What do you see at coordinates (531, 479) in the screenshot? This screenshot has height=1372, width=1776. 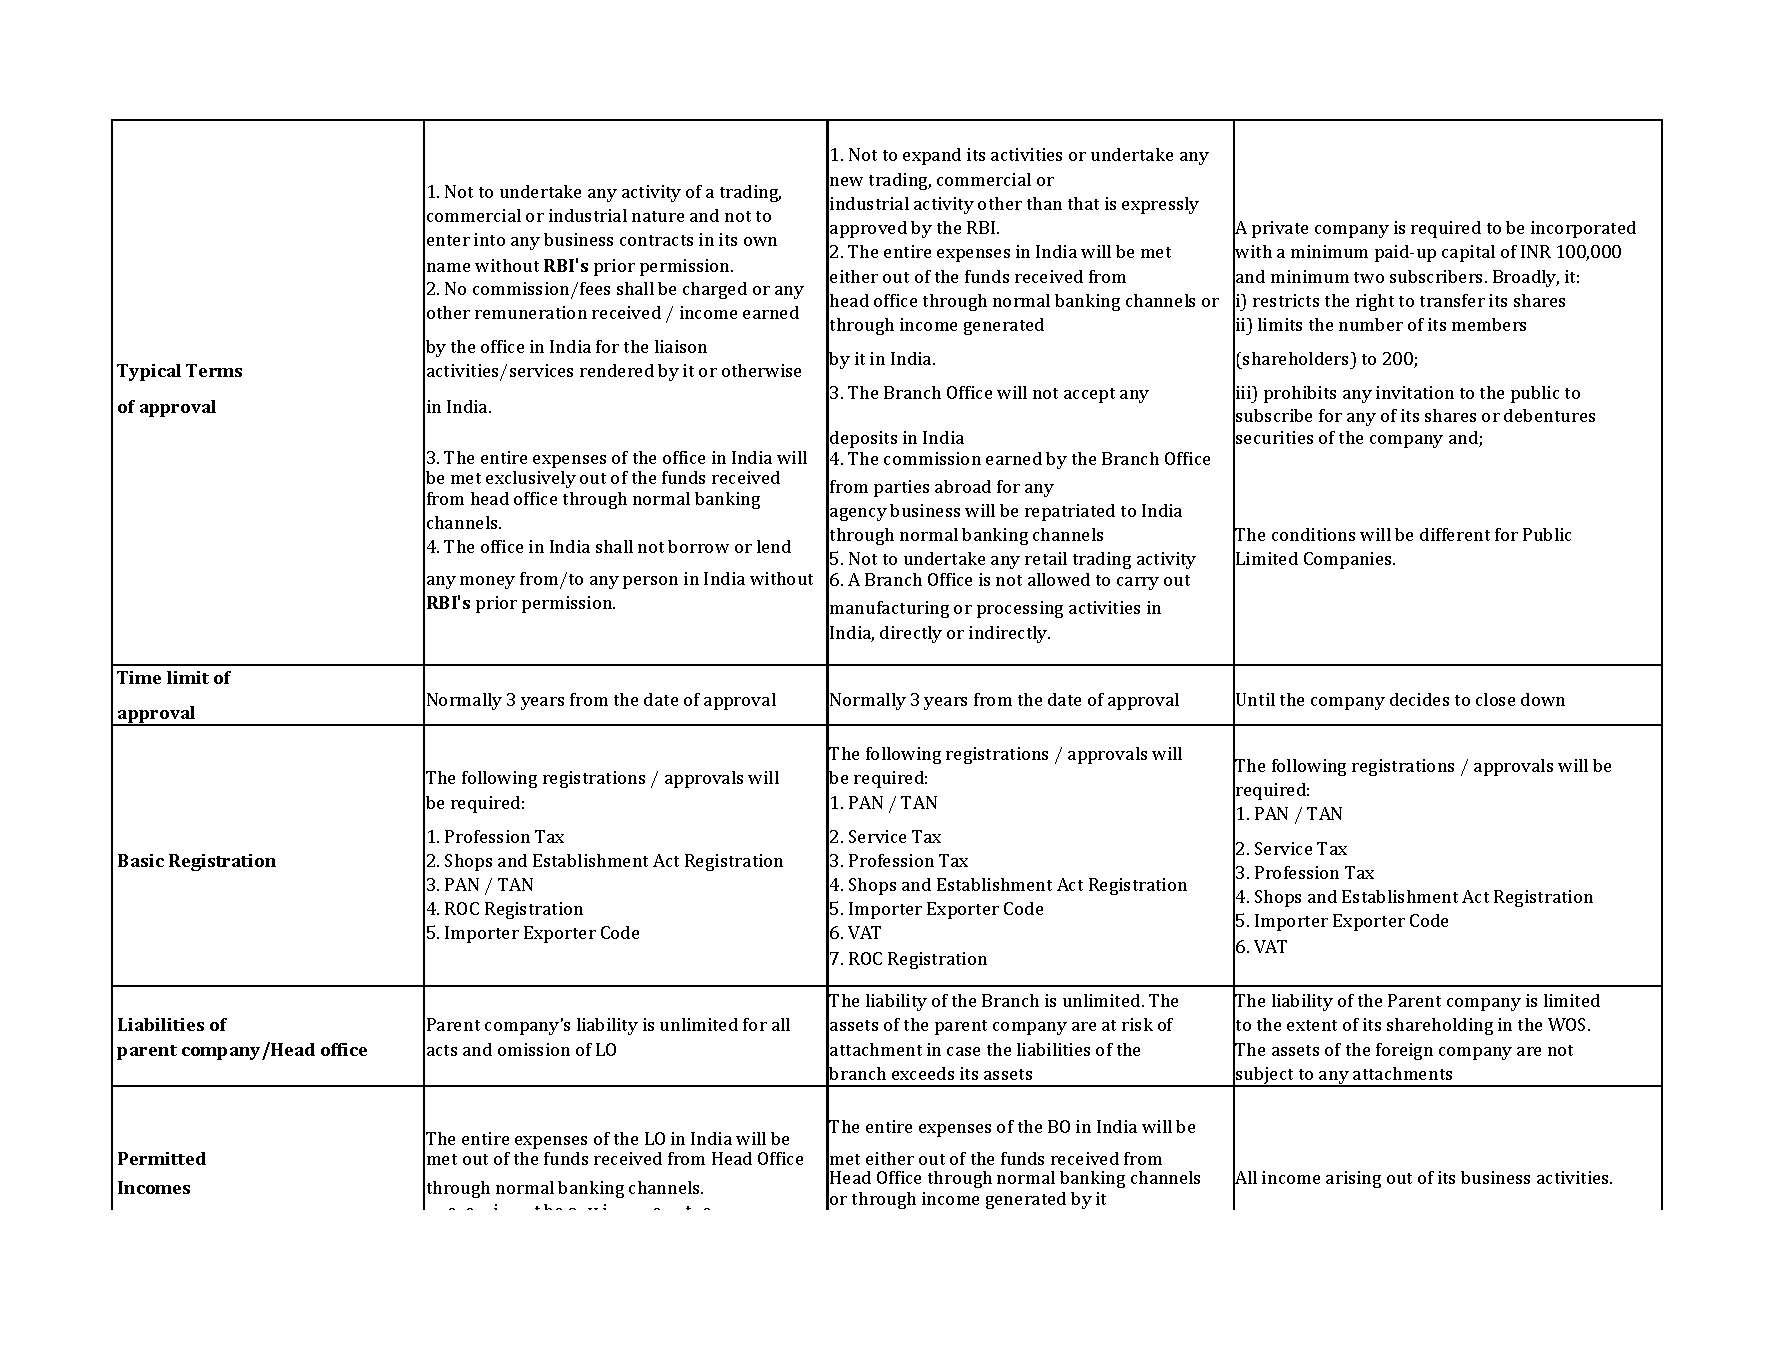 I see `exclusively` at bounding box center [531, 479].
